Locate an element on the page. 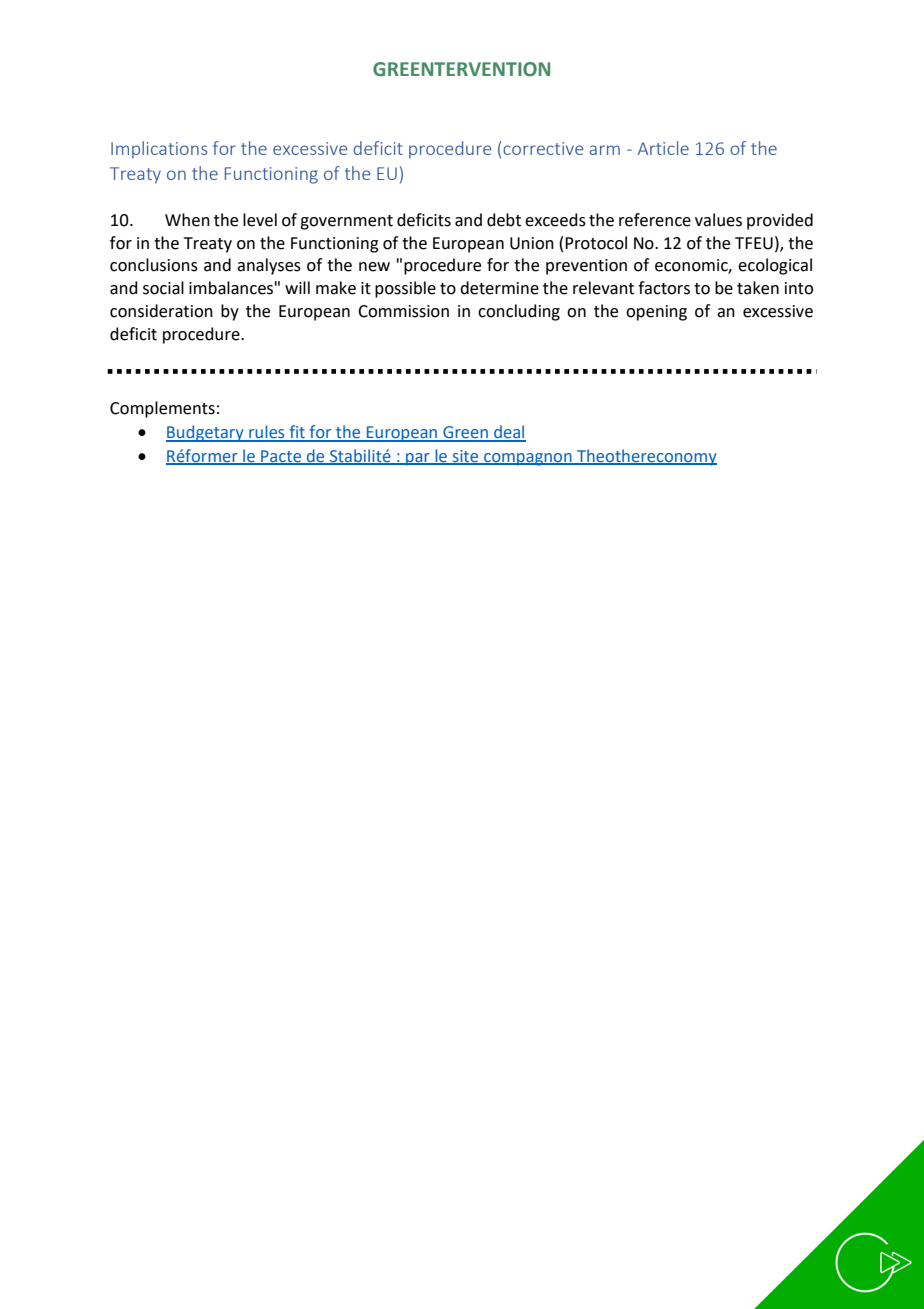 The image size is (924, 1309). corrective is located at coordinates (543, 148).
